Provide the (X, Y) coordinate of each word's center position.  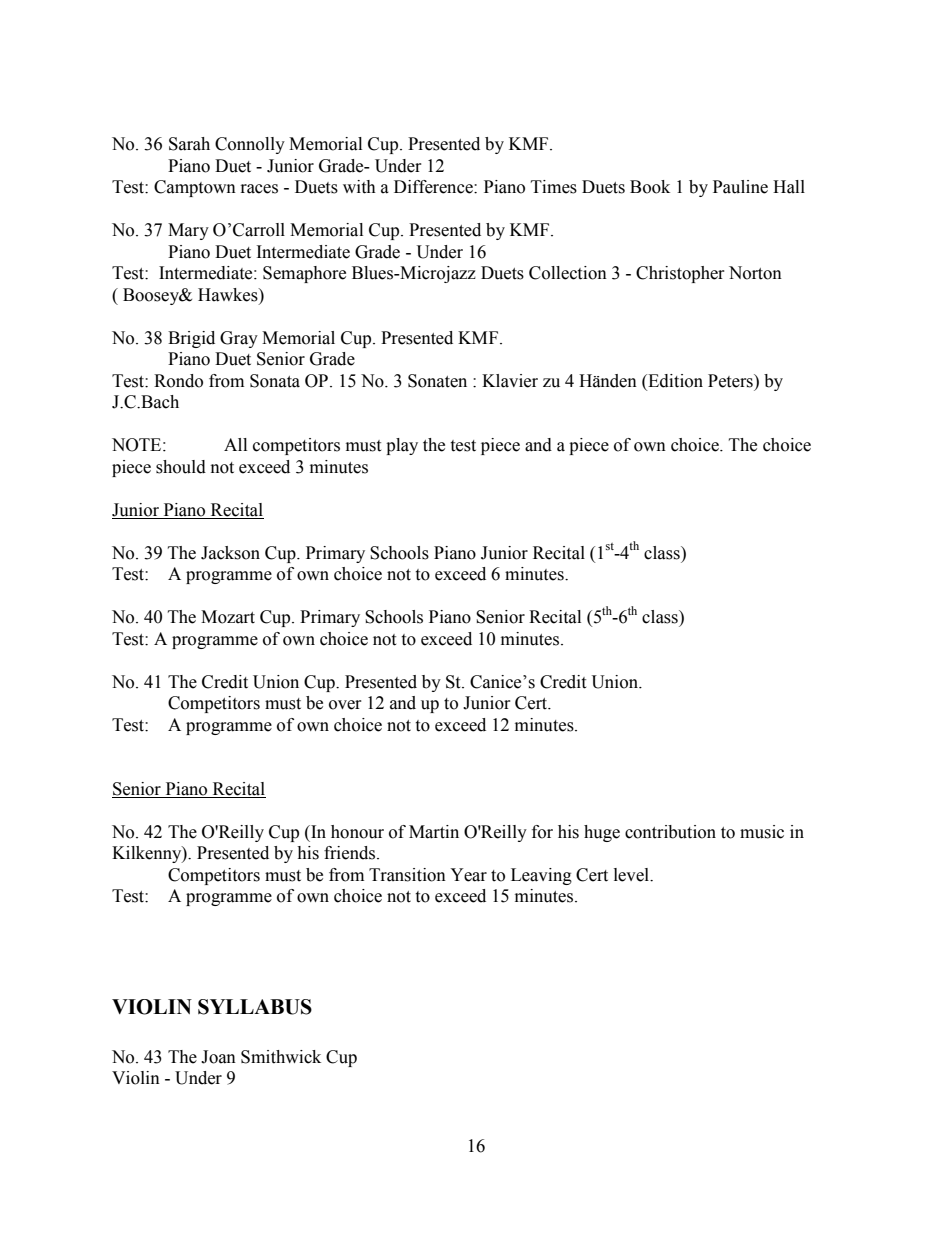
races (259, 189)
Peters (731, 381)
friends (351, 853)
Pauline (740, 187)
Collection (568, 273)
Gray (239, 339)
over (345, 705)
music (762, 832)
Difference (434, 187)
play (402, 446)
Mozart (228, 617)
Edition (674, 381)
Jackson (230, 553)
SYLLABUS (255, 1007)
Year (468, 875)
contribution (670, 832)
